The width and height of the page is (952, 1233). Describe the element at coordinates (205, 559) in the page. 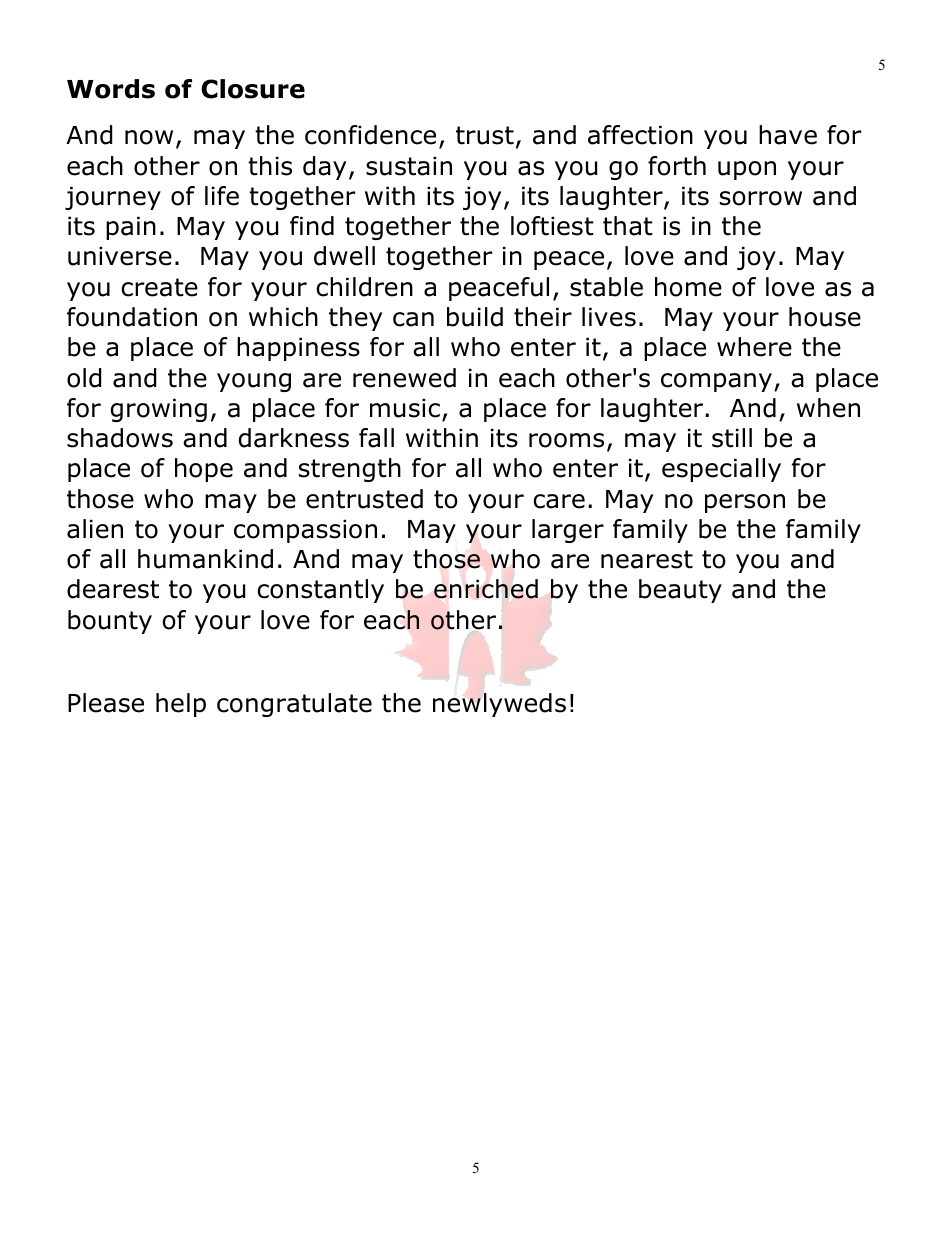

I see `humankind` at that location.
